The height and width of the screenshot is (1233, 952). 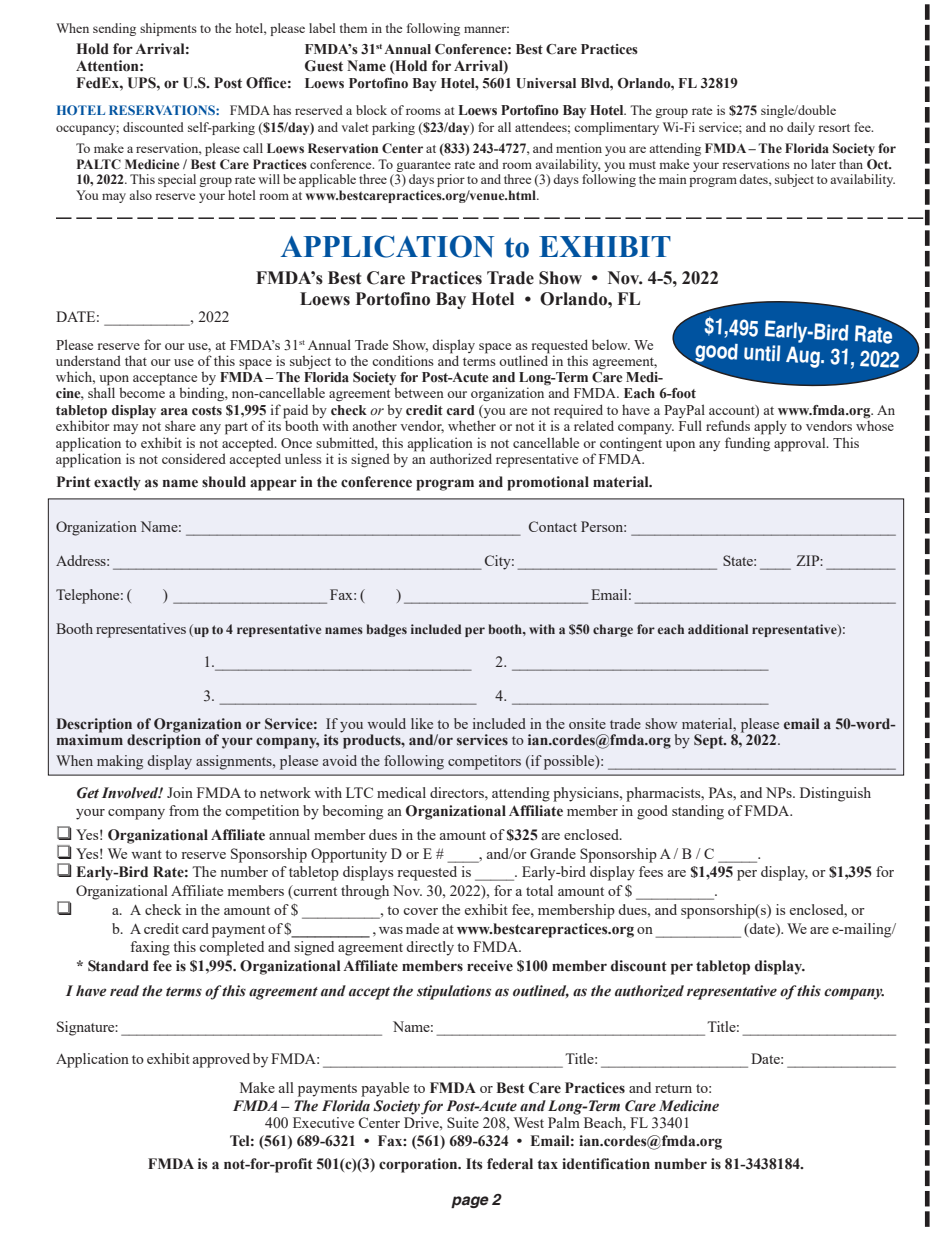 I want to click on badges, so click(x=387, y=630).
